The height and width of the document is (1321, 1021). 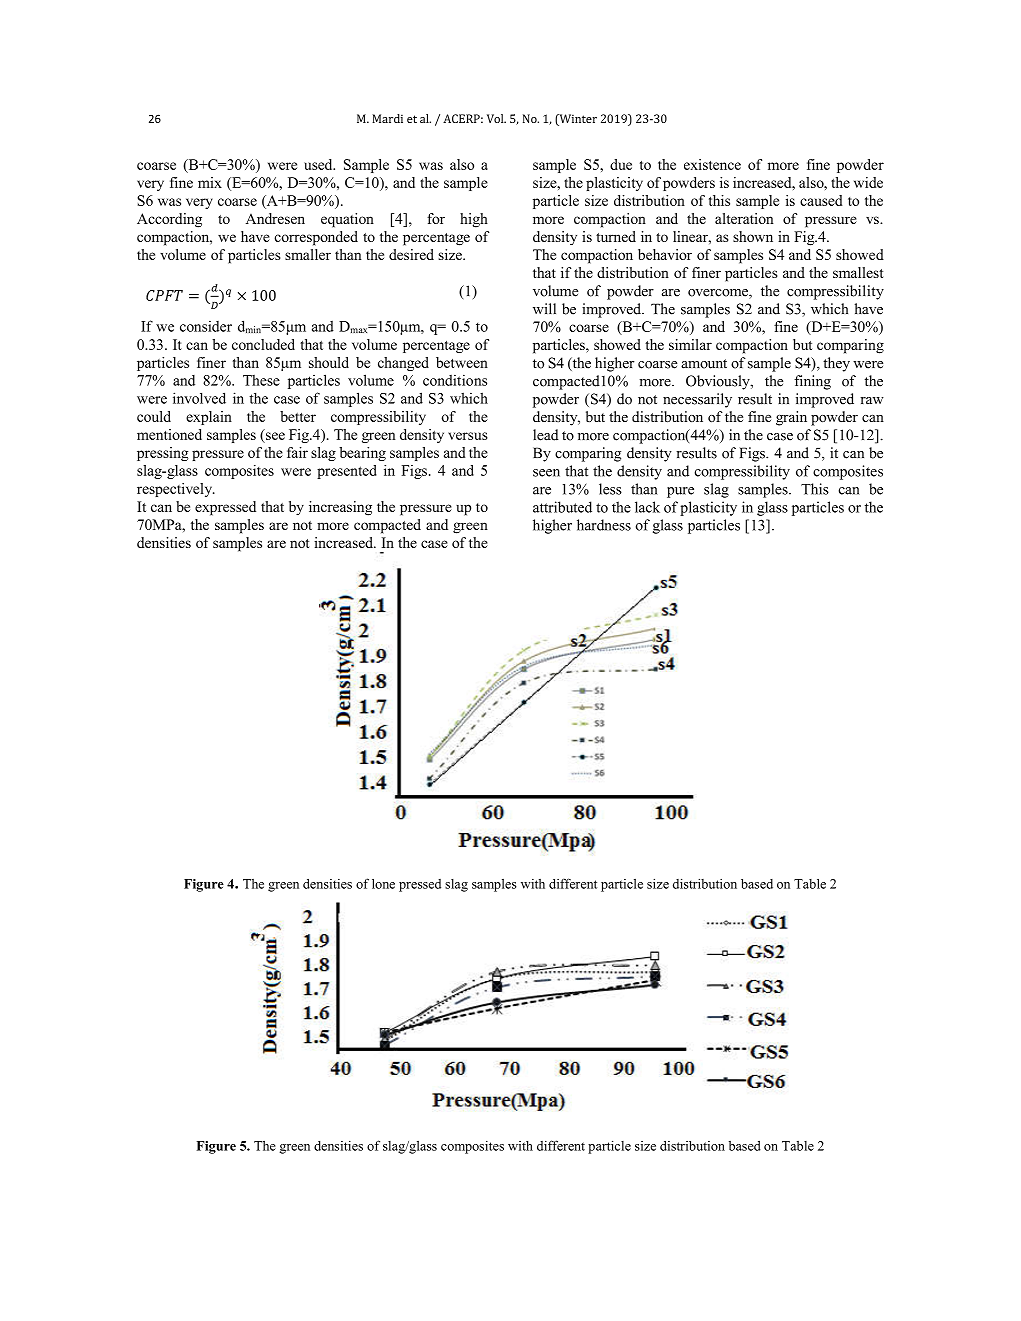 What do you see at coordinates (647, 507) in the document?
I see `lack` at bounding box center [647, 507].
